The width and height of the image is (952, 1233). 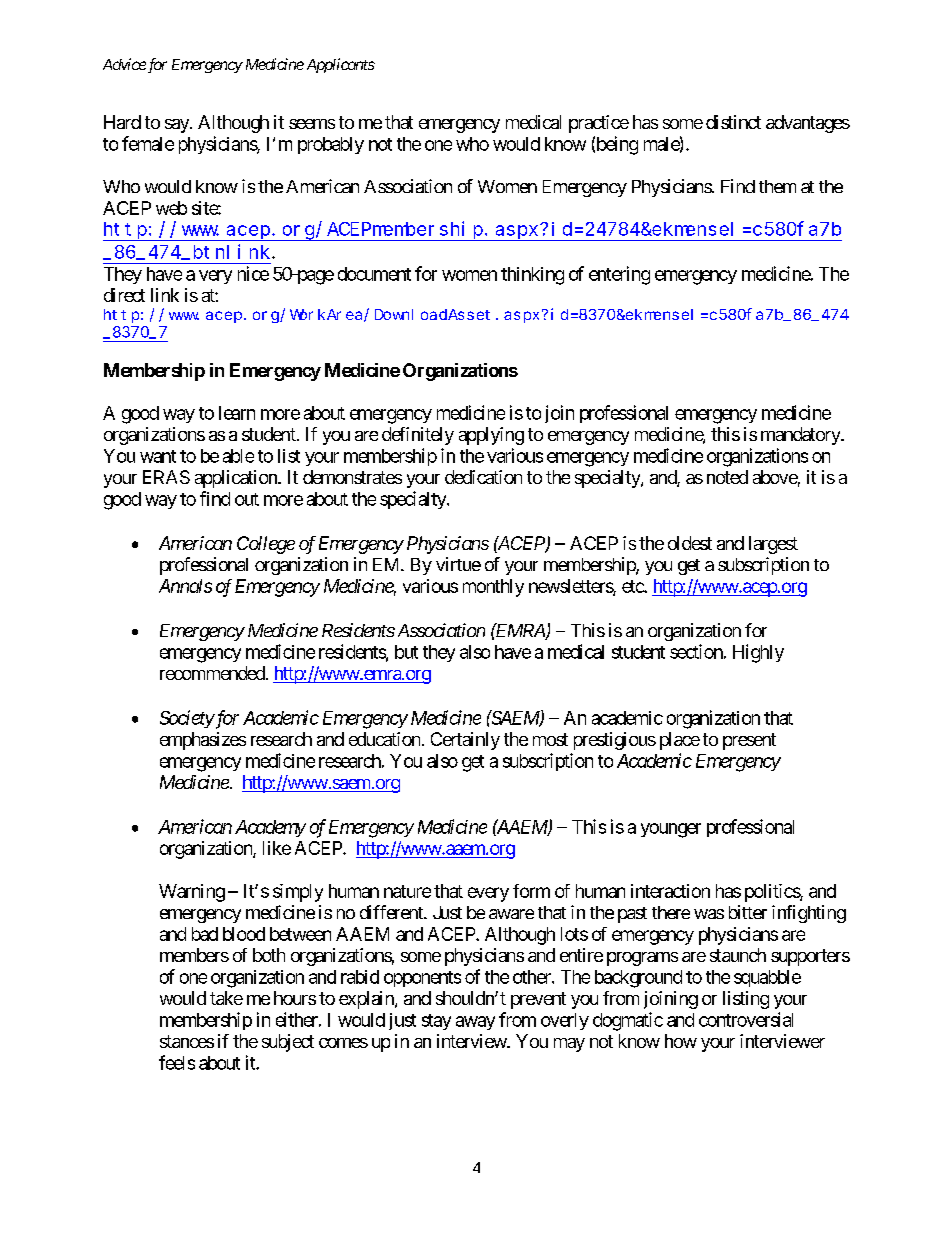 I want to click on distinct, so click(x=733, y=122).
